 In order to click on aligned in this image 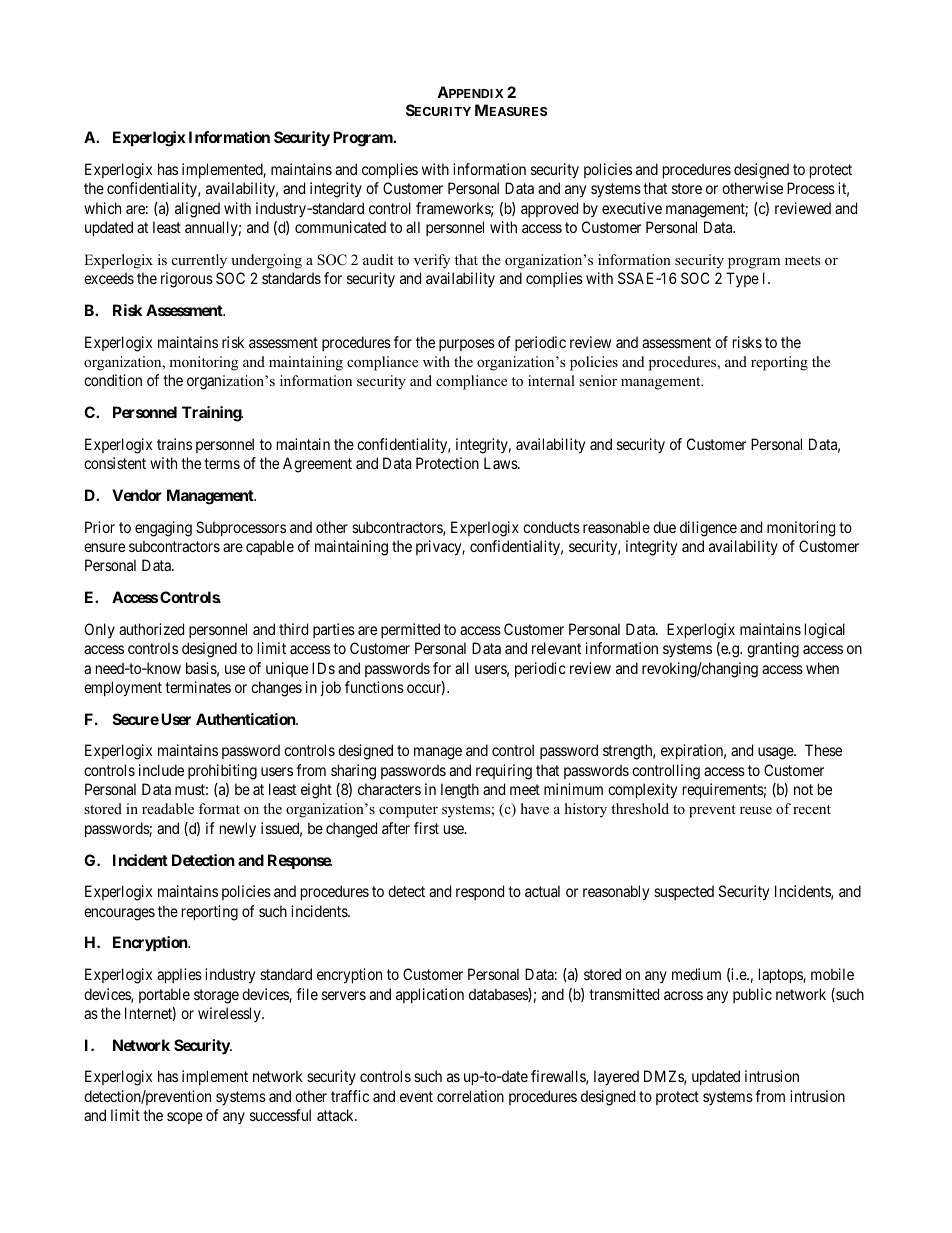, I will do `click(197, 210)`.
